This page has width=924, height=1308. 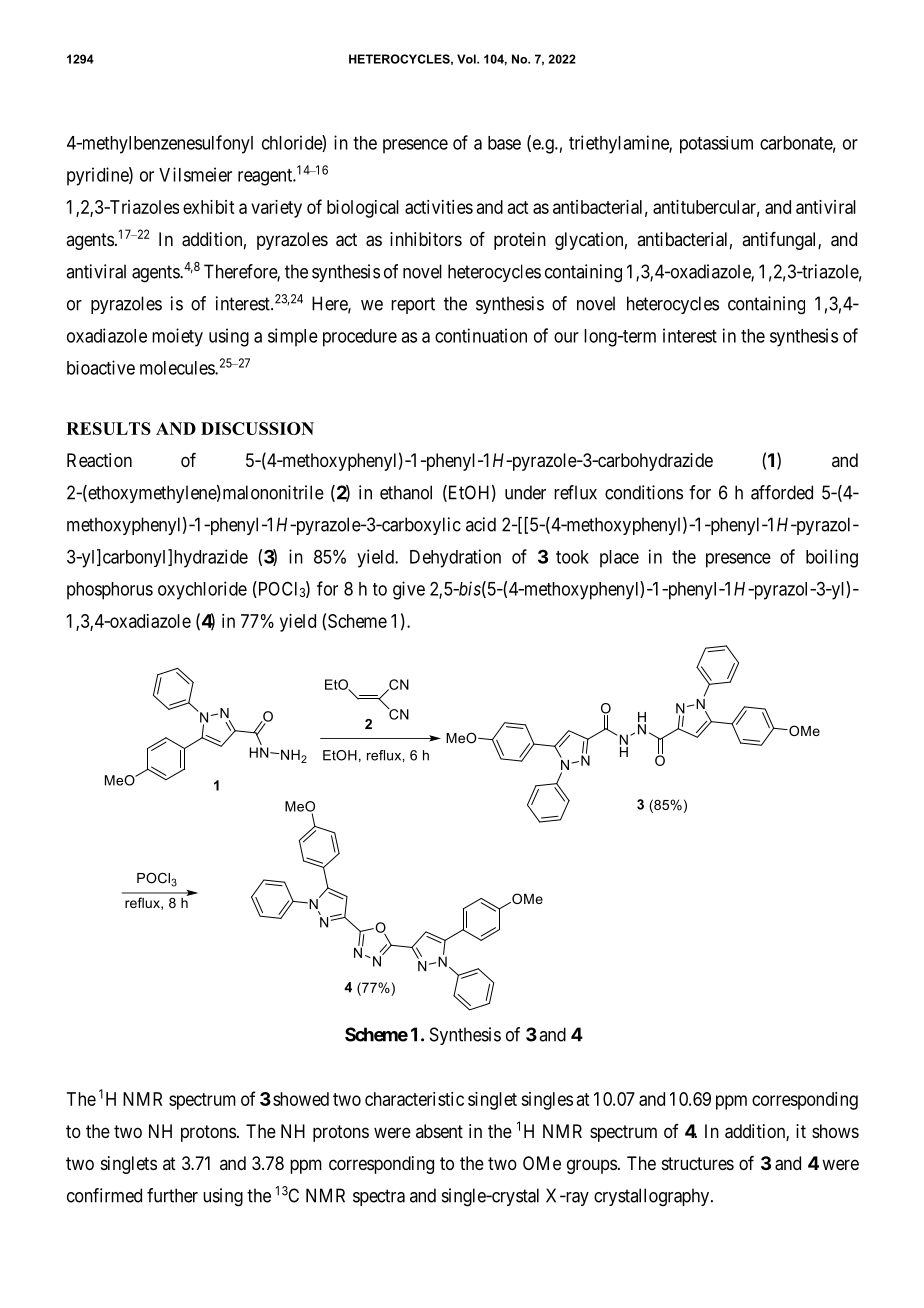 I want to click on shows, so click(x=835, y=1131).
